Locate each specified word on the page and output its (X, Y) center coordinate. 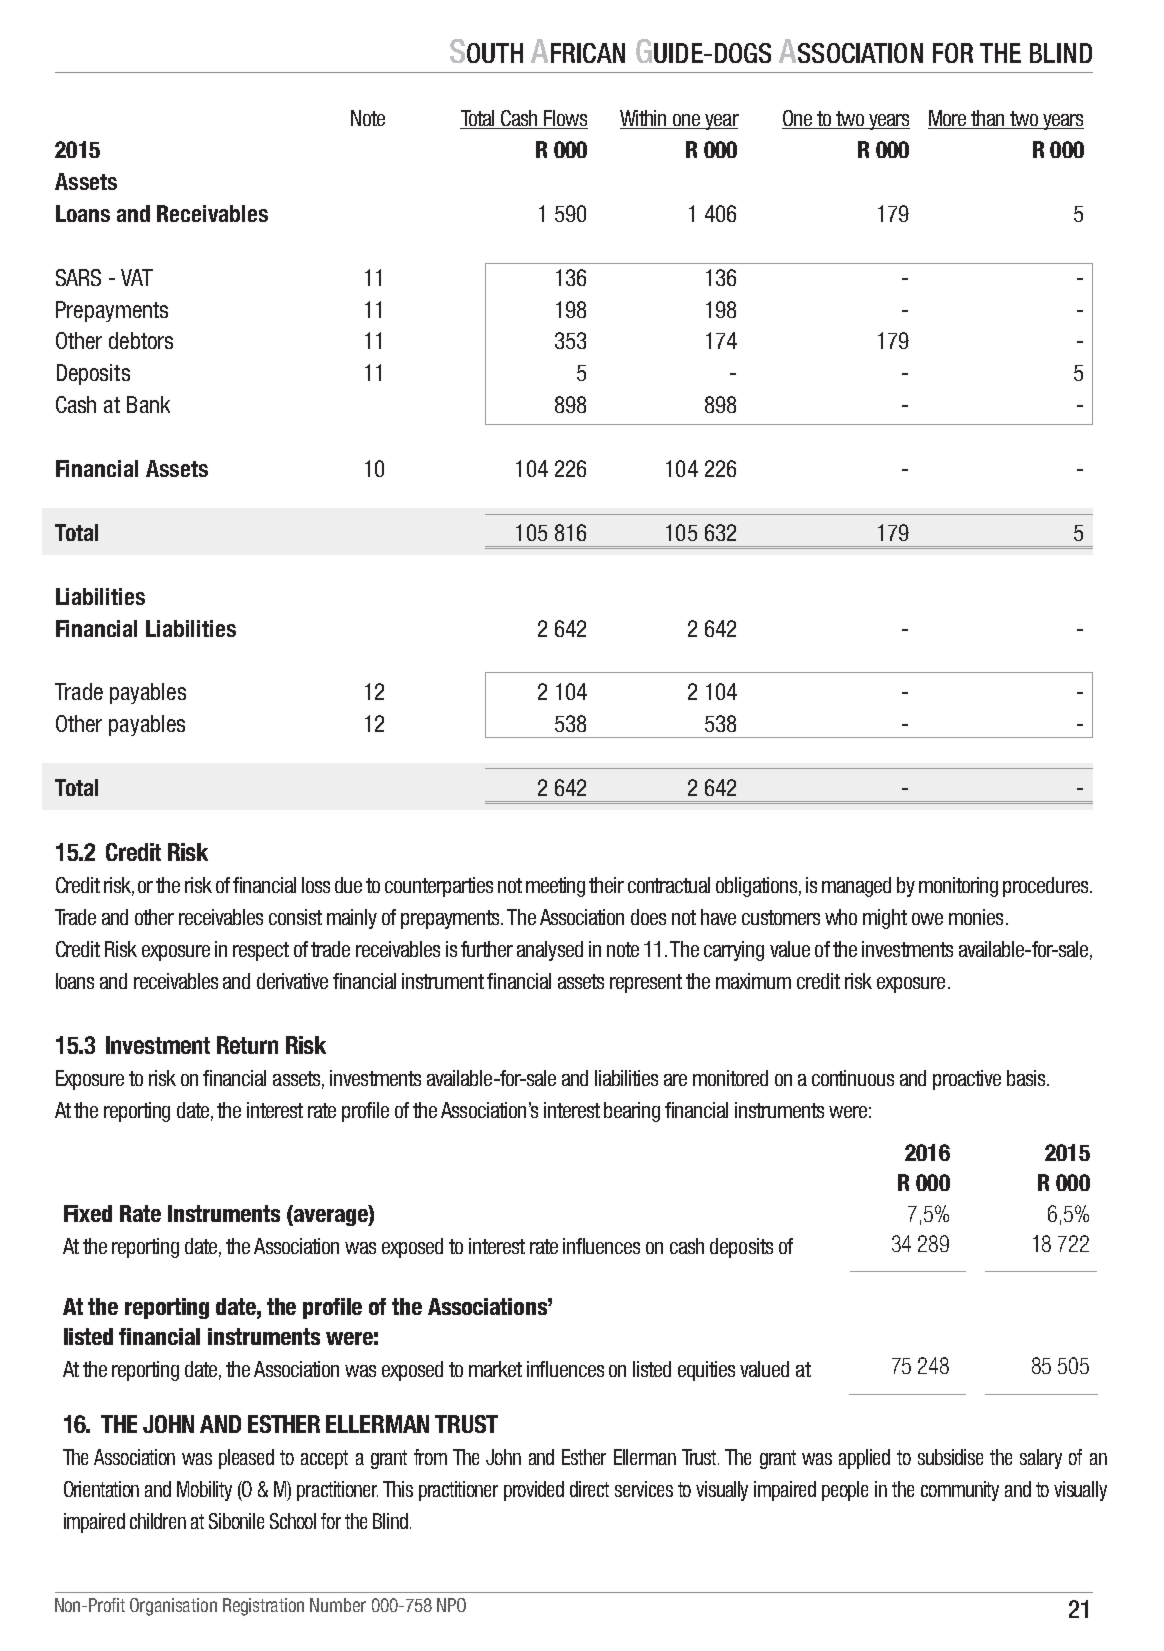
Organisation (173, 1607)
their (606, 885)
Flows (565, 119)
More (949, 119)
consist (295, 917)
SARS (78, 277)
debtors (141, 340)
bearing (632, 1112)
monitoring (958, 887)
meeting (555, 887)
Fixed (88, 1213)
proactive (967, 1080)
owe (927, 919)
